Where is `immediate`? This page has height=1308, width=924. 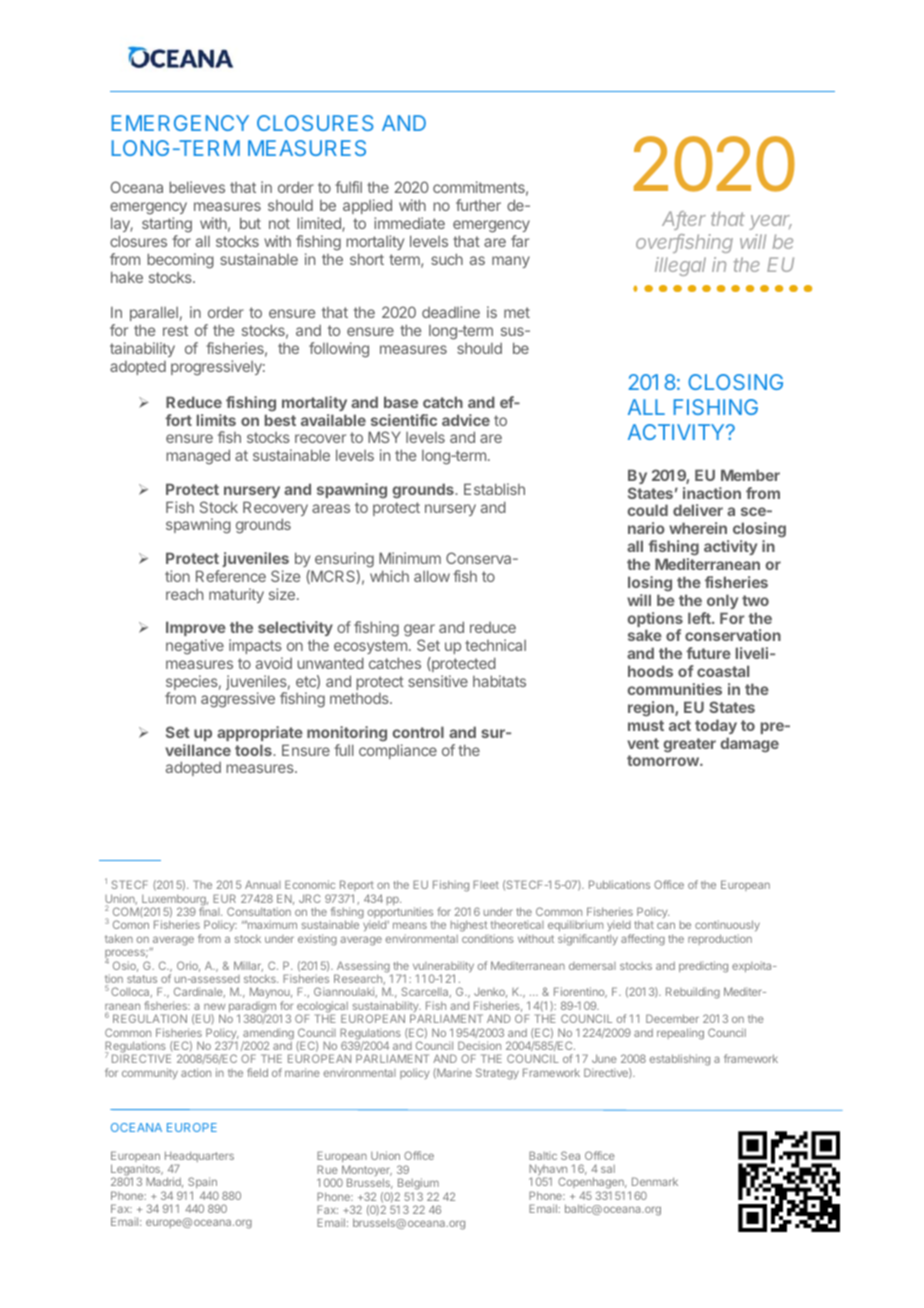
immediate is located at coordinates (409, 223).
